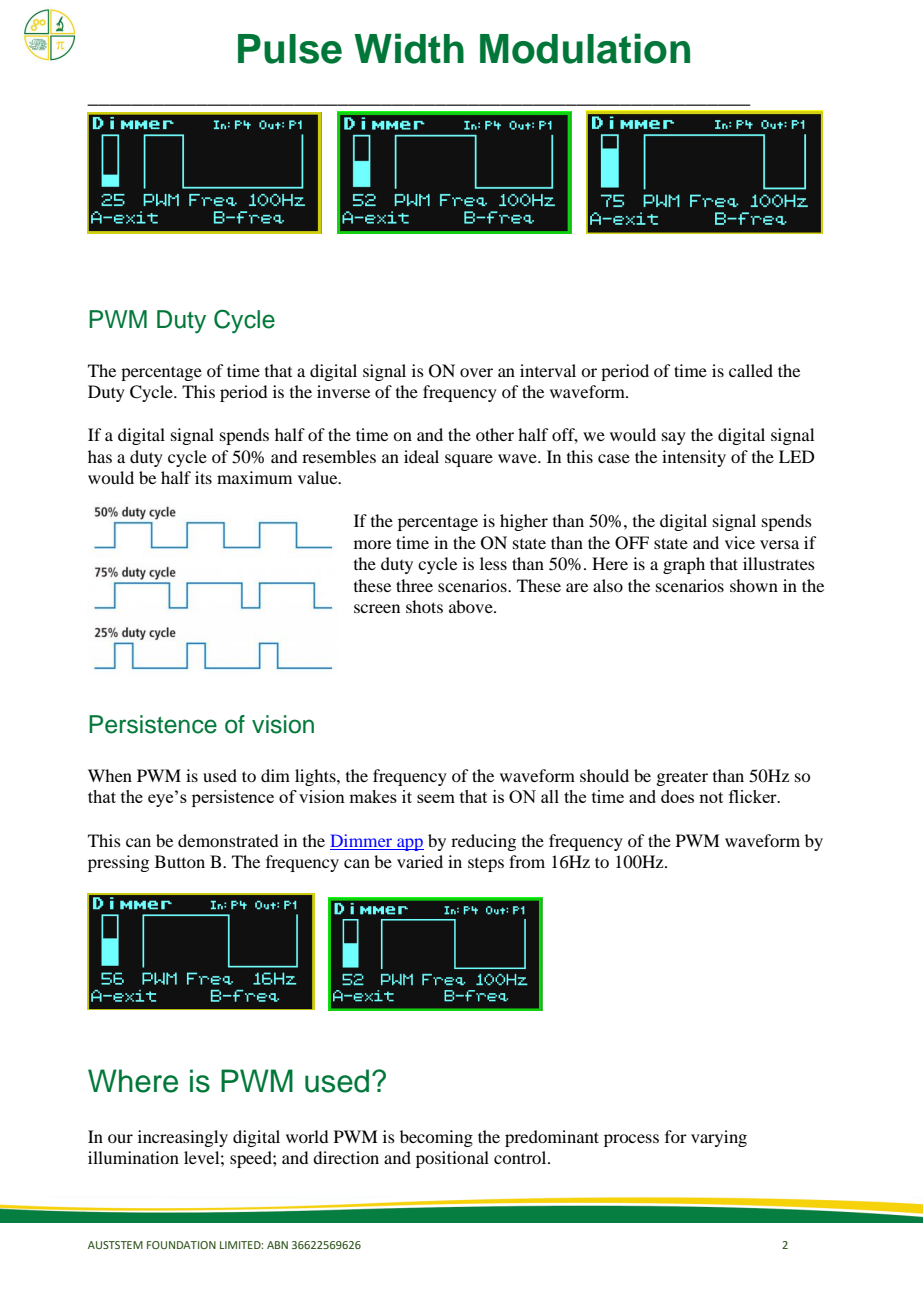  Describe the element at coordinates (711, 797) in the screenshot. I see `not` at that location.
